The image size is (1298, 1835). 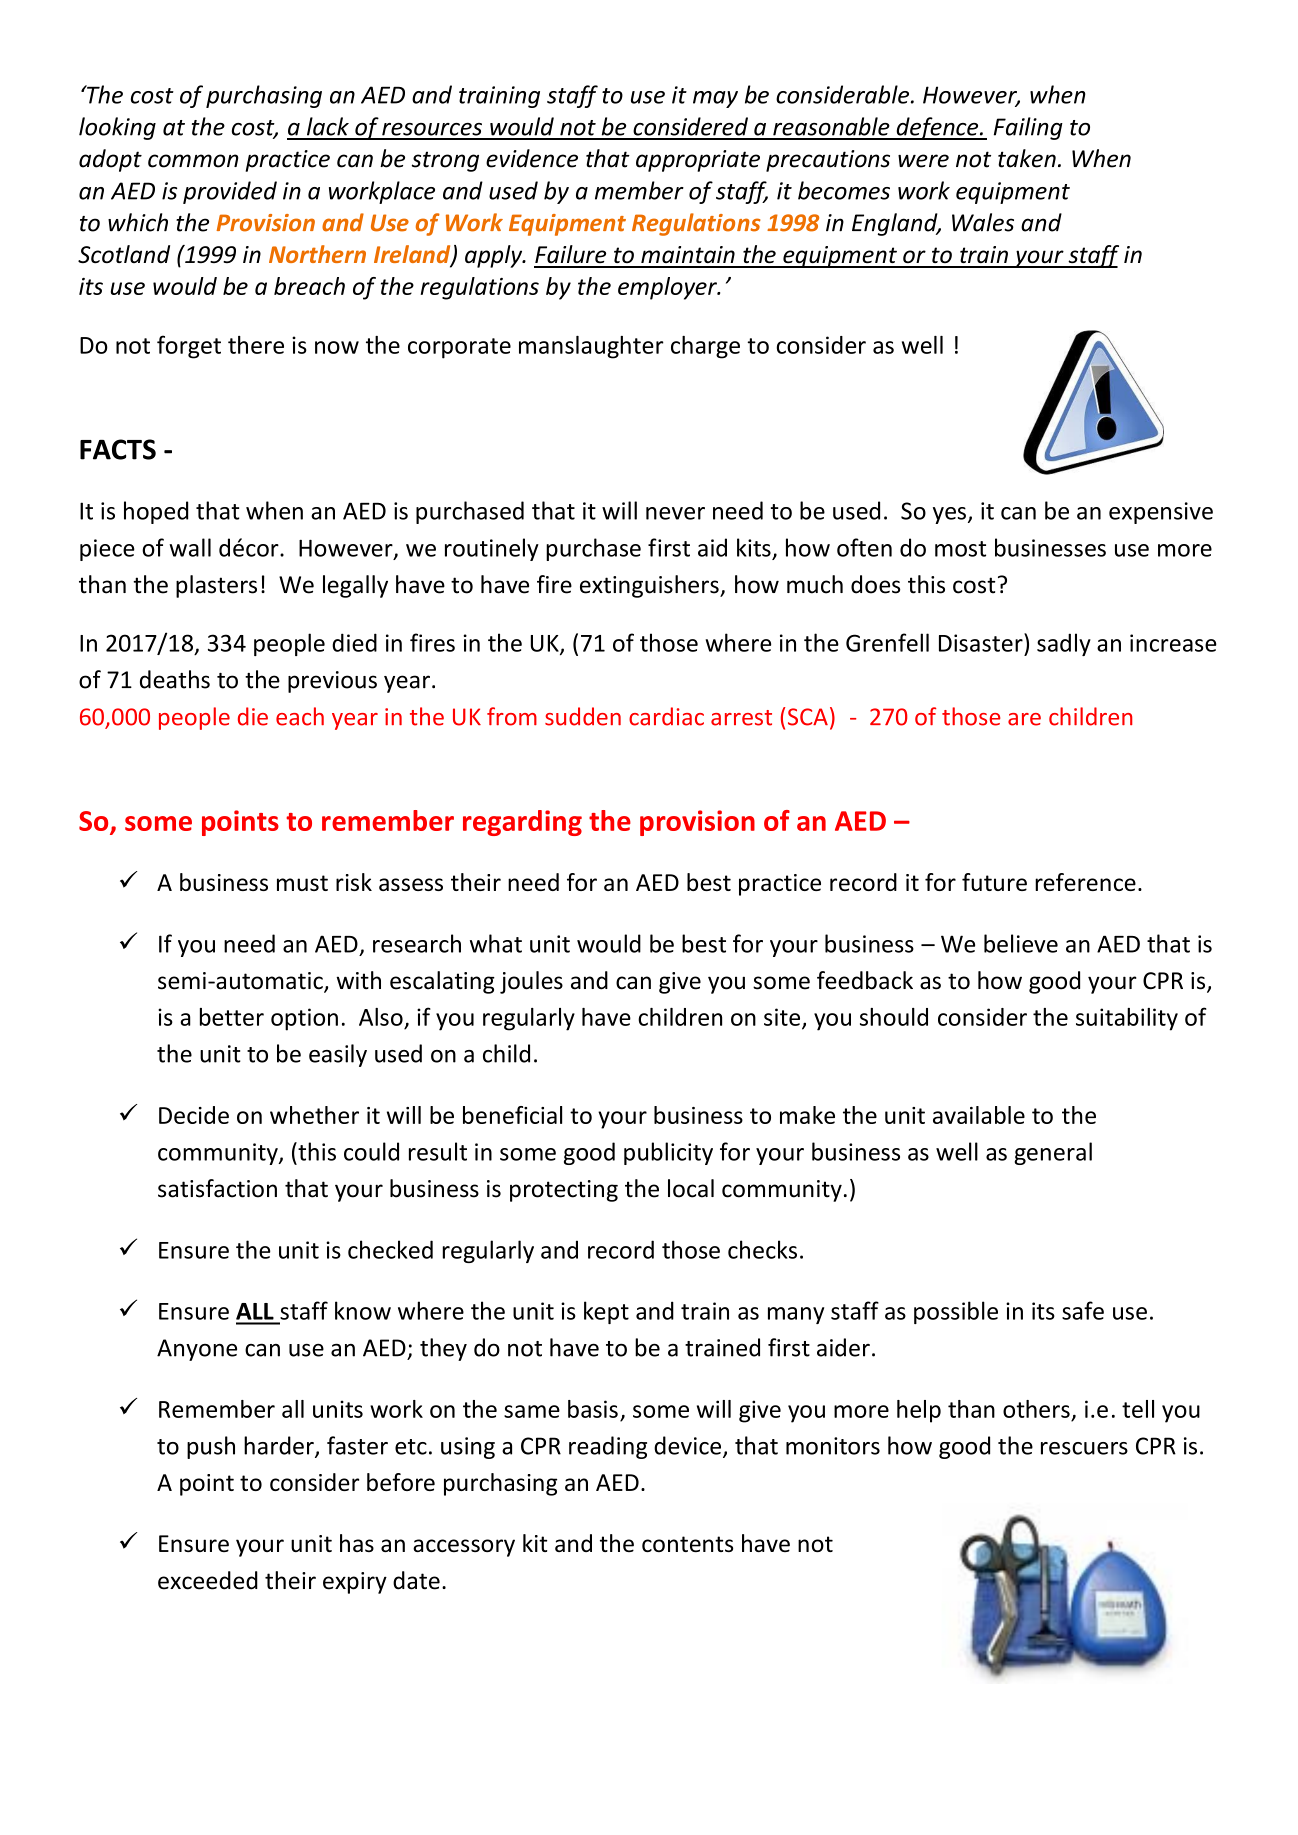 I want to click on must, so click(x=302, y=883).
